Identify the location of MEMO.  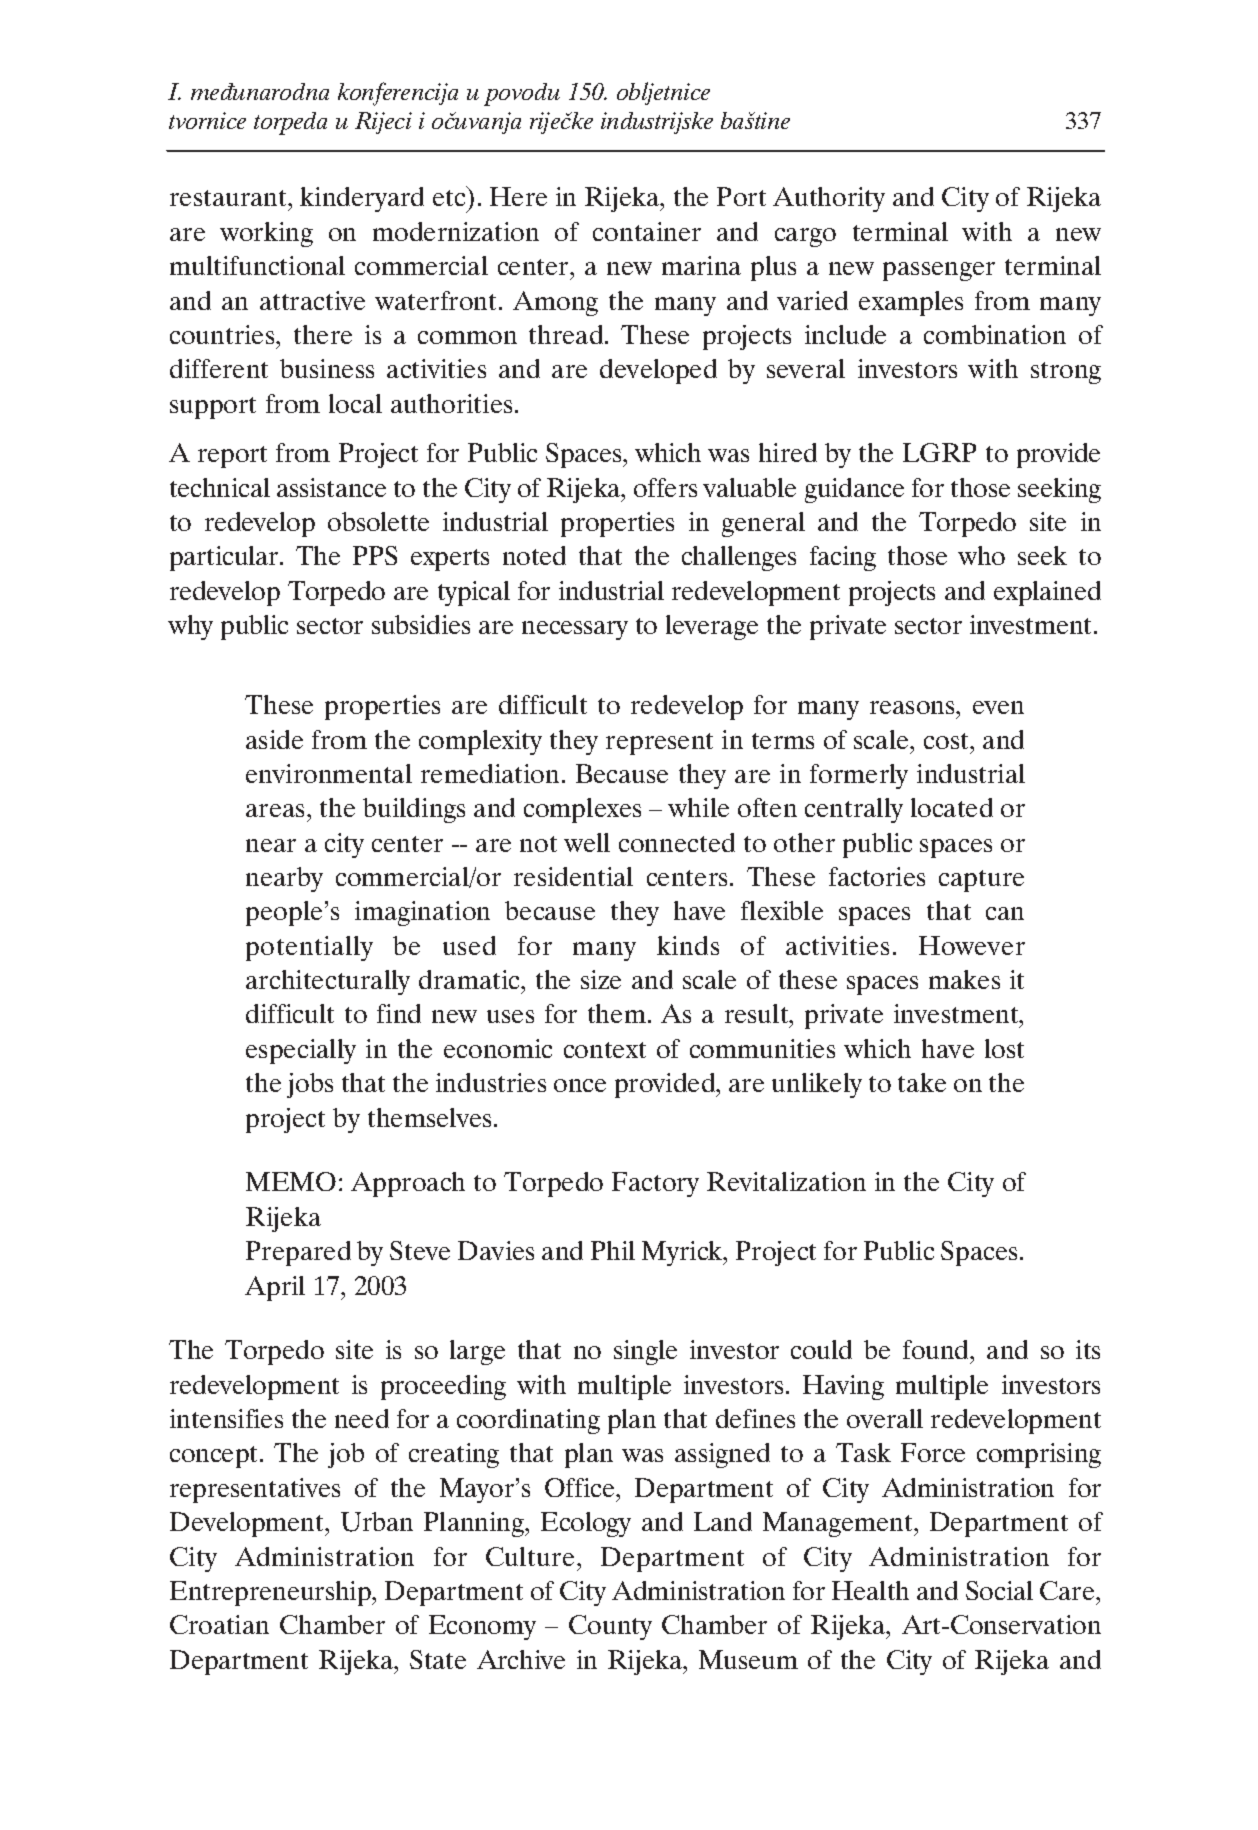
(291, 1181).
